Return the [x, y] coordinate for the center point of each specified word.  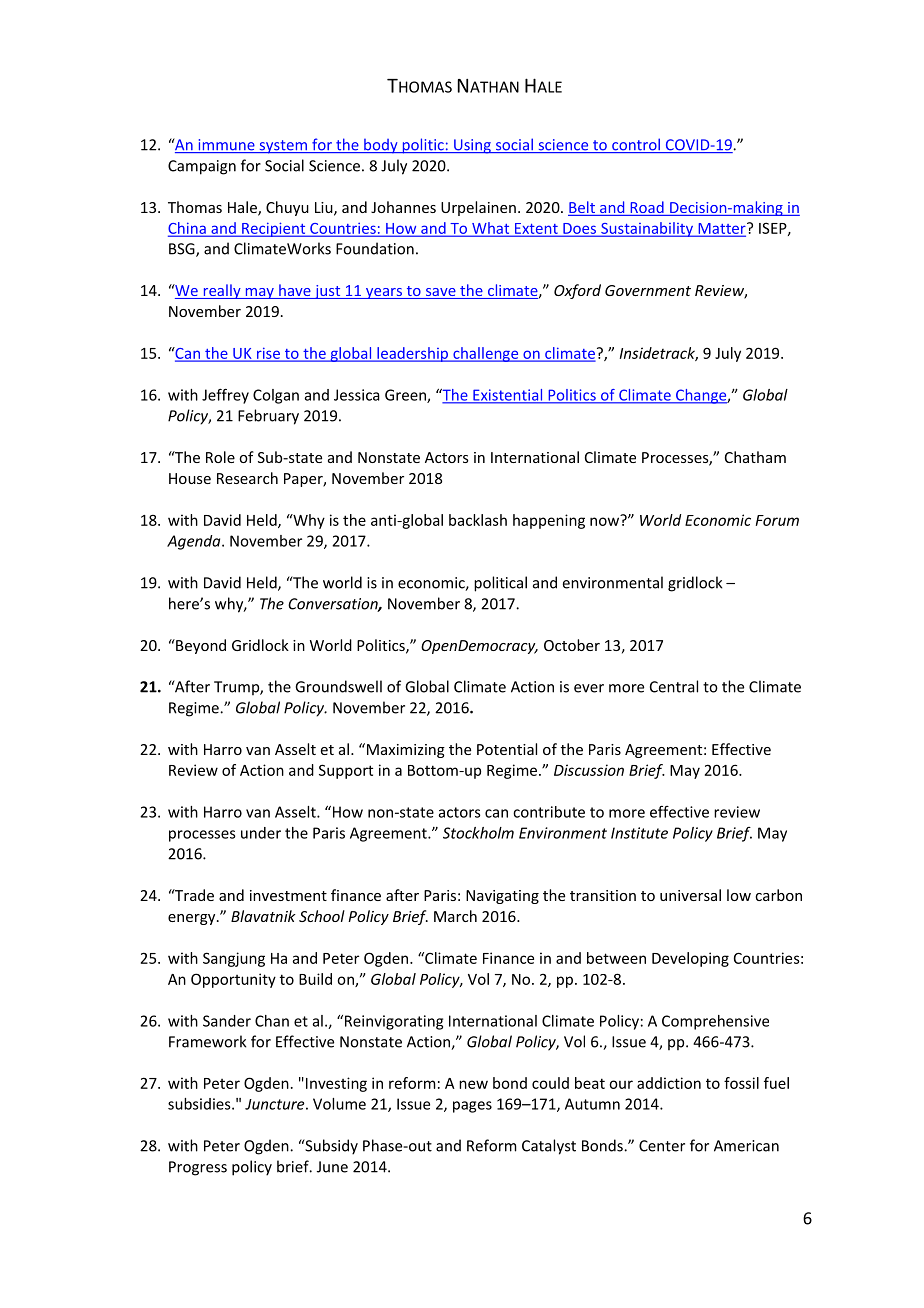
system [283, 147]
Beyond [200, 646]
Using [472, 146]
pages [472, 1107]
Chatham [755, 457]
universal [690, 895]
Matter [722, 229]
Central [674, 686]
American [746, 1146]
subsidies [200, 1104]
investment [288, 895]
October [572, 645]
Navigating [502, 897]
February [268, 417]
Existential [508, 396]
